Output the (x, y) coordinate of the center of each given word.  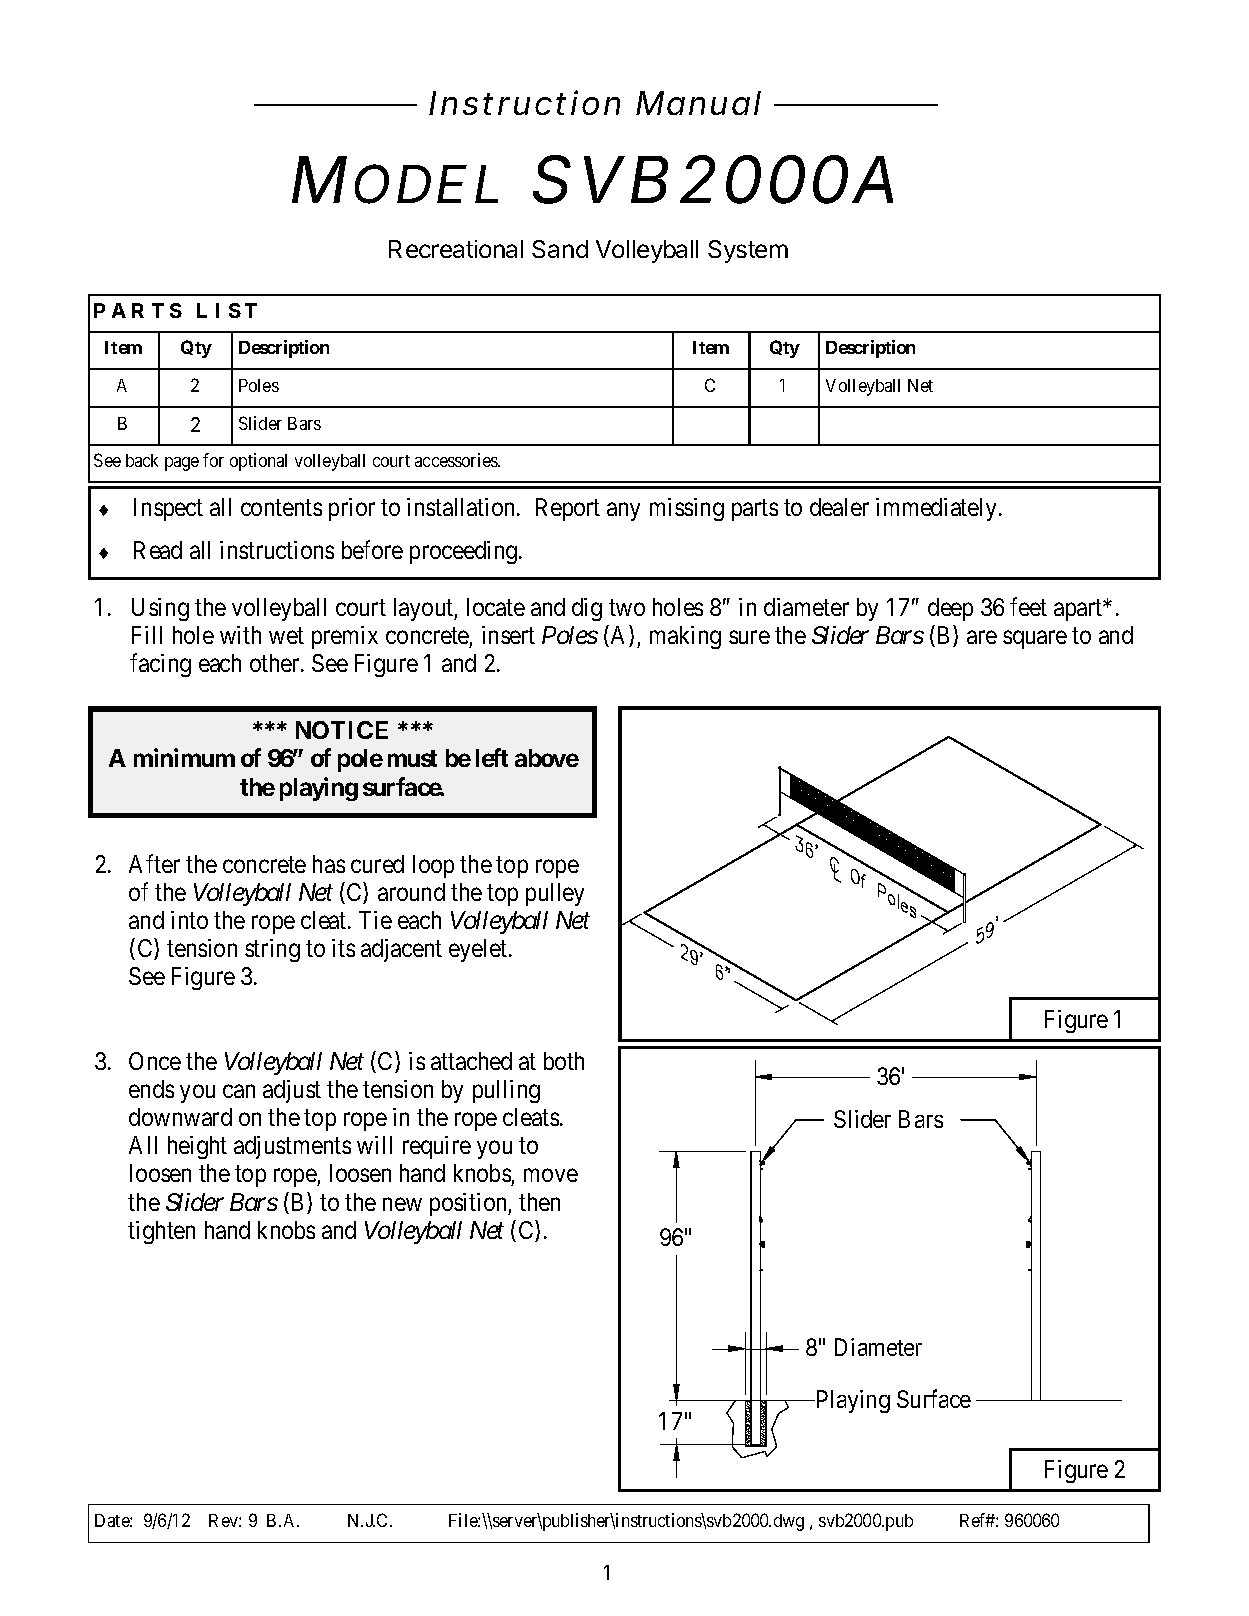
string (272, 950)
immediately (938, 509)
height (197, 1147)
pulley (555, 894)
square (1035, 639)
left (492, 757)
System (748, 251)
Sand (560, 249)
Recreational (456, 249)
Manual (698, 103)
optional (258, 462)
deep (950, 609)
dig (587, 609)
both (564, 1061)
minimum (184, 757)
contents (281, 508)
